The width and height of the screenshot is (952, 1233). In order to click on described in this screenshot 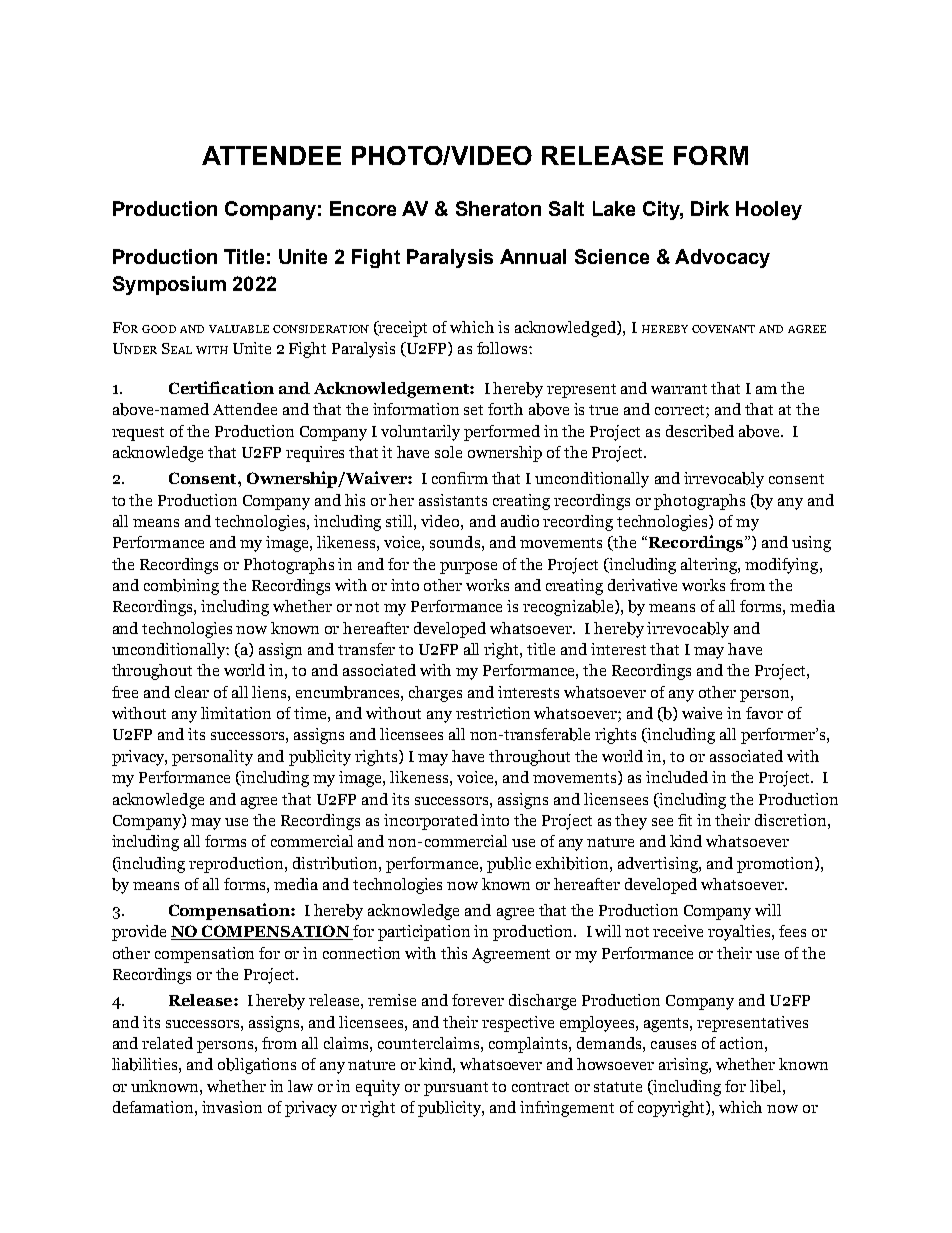, I will do `click(700, 431)`.
